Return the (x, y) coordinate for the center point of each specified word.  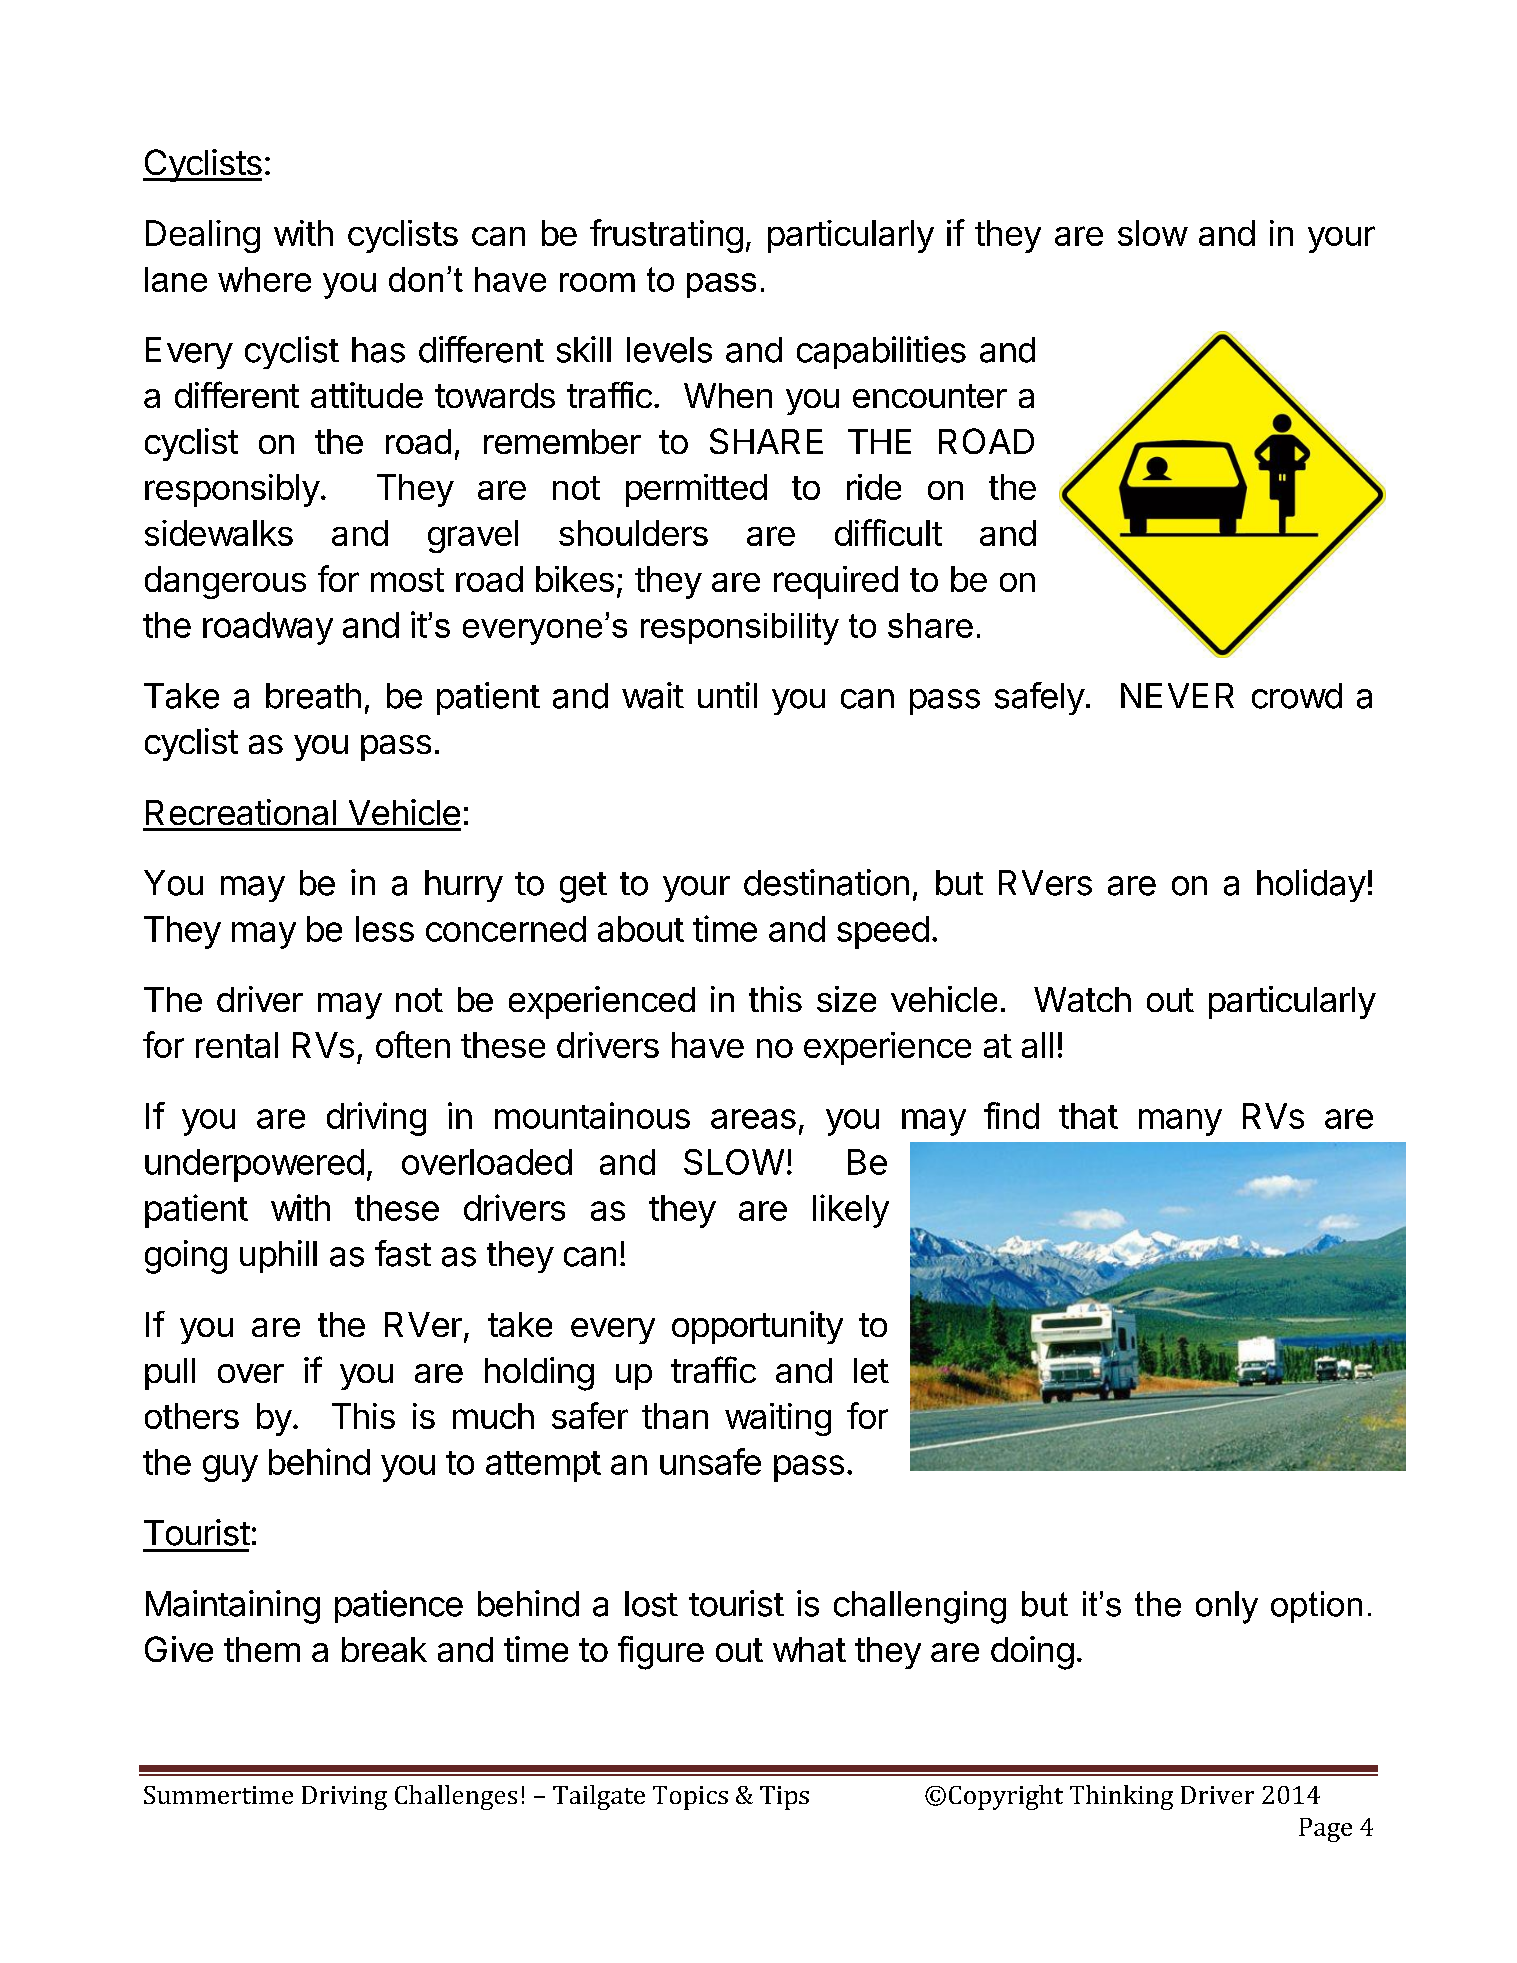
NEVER (1177, 695)
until (727, 695)
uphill (278, 1256)
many (1180, 1122)
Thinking (1121, 1797)
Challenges (456, 1797)
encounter (930, 396)
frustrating (666, 236)
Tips (784, 1798)
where (264, 279)
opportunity (757, 1327)
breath (313, 696)
